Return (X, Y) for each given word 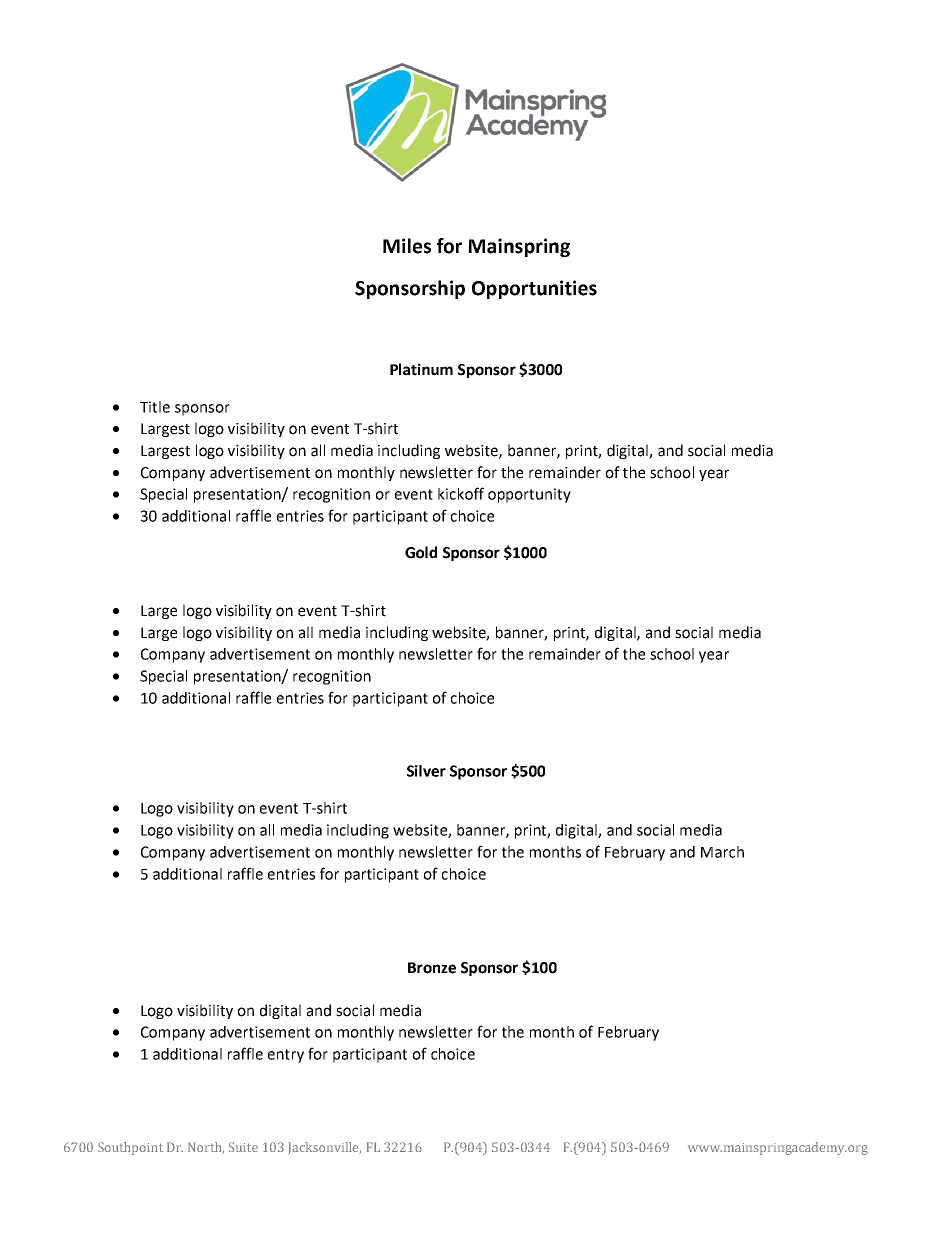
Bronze (432, 968)
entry (286, 1056)
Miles (407, 246)
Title (155, 407)
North (206, 1148)
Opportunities (534, 289)
